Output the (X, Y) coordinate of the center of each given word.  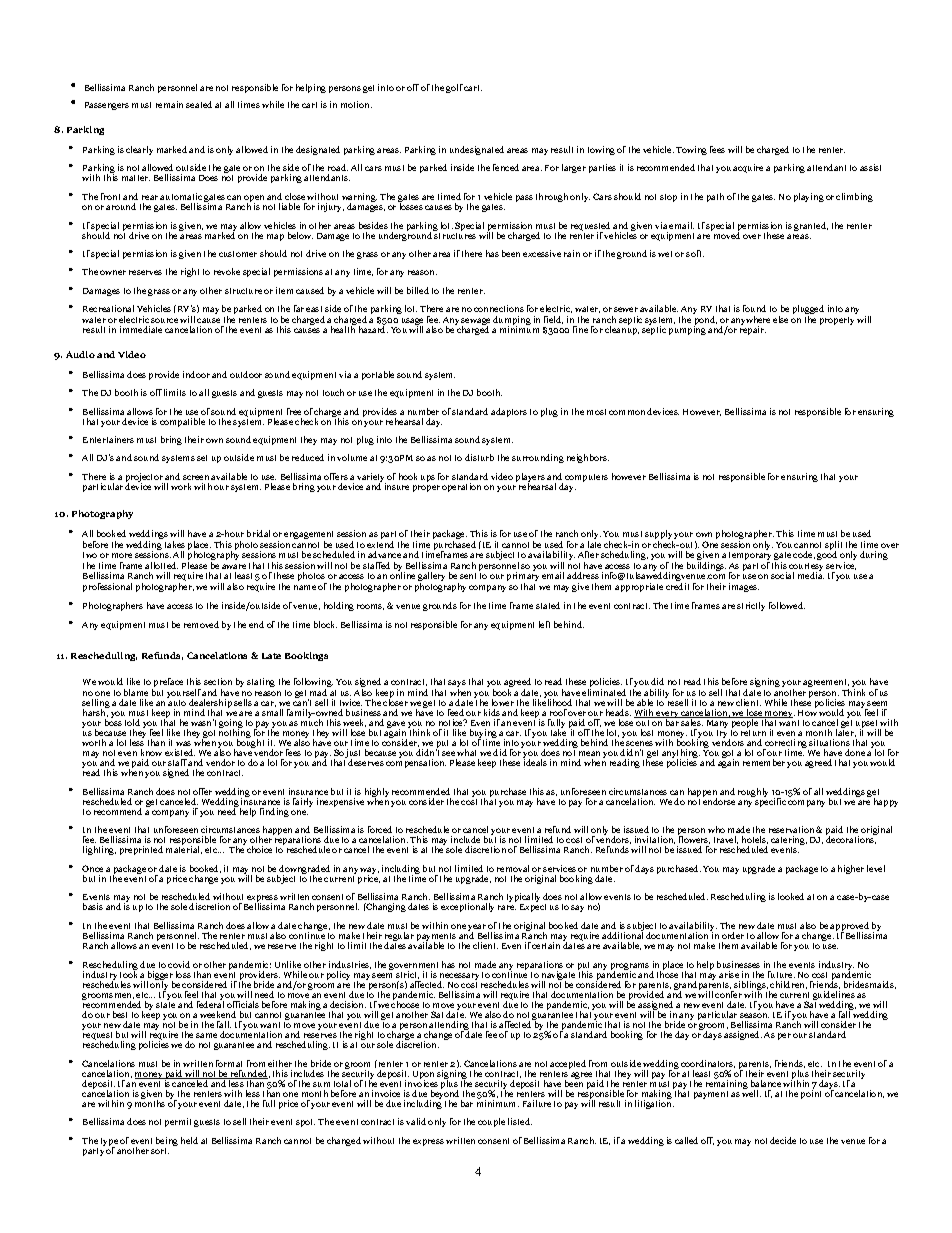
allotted (161, 565)
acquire (748, 168)
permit (178, 1122)
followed (787, 605)
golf (454, 88)
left (544, 624)
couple (491, 1122)
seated (199, 104)
